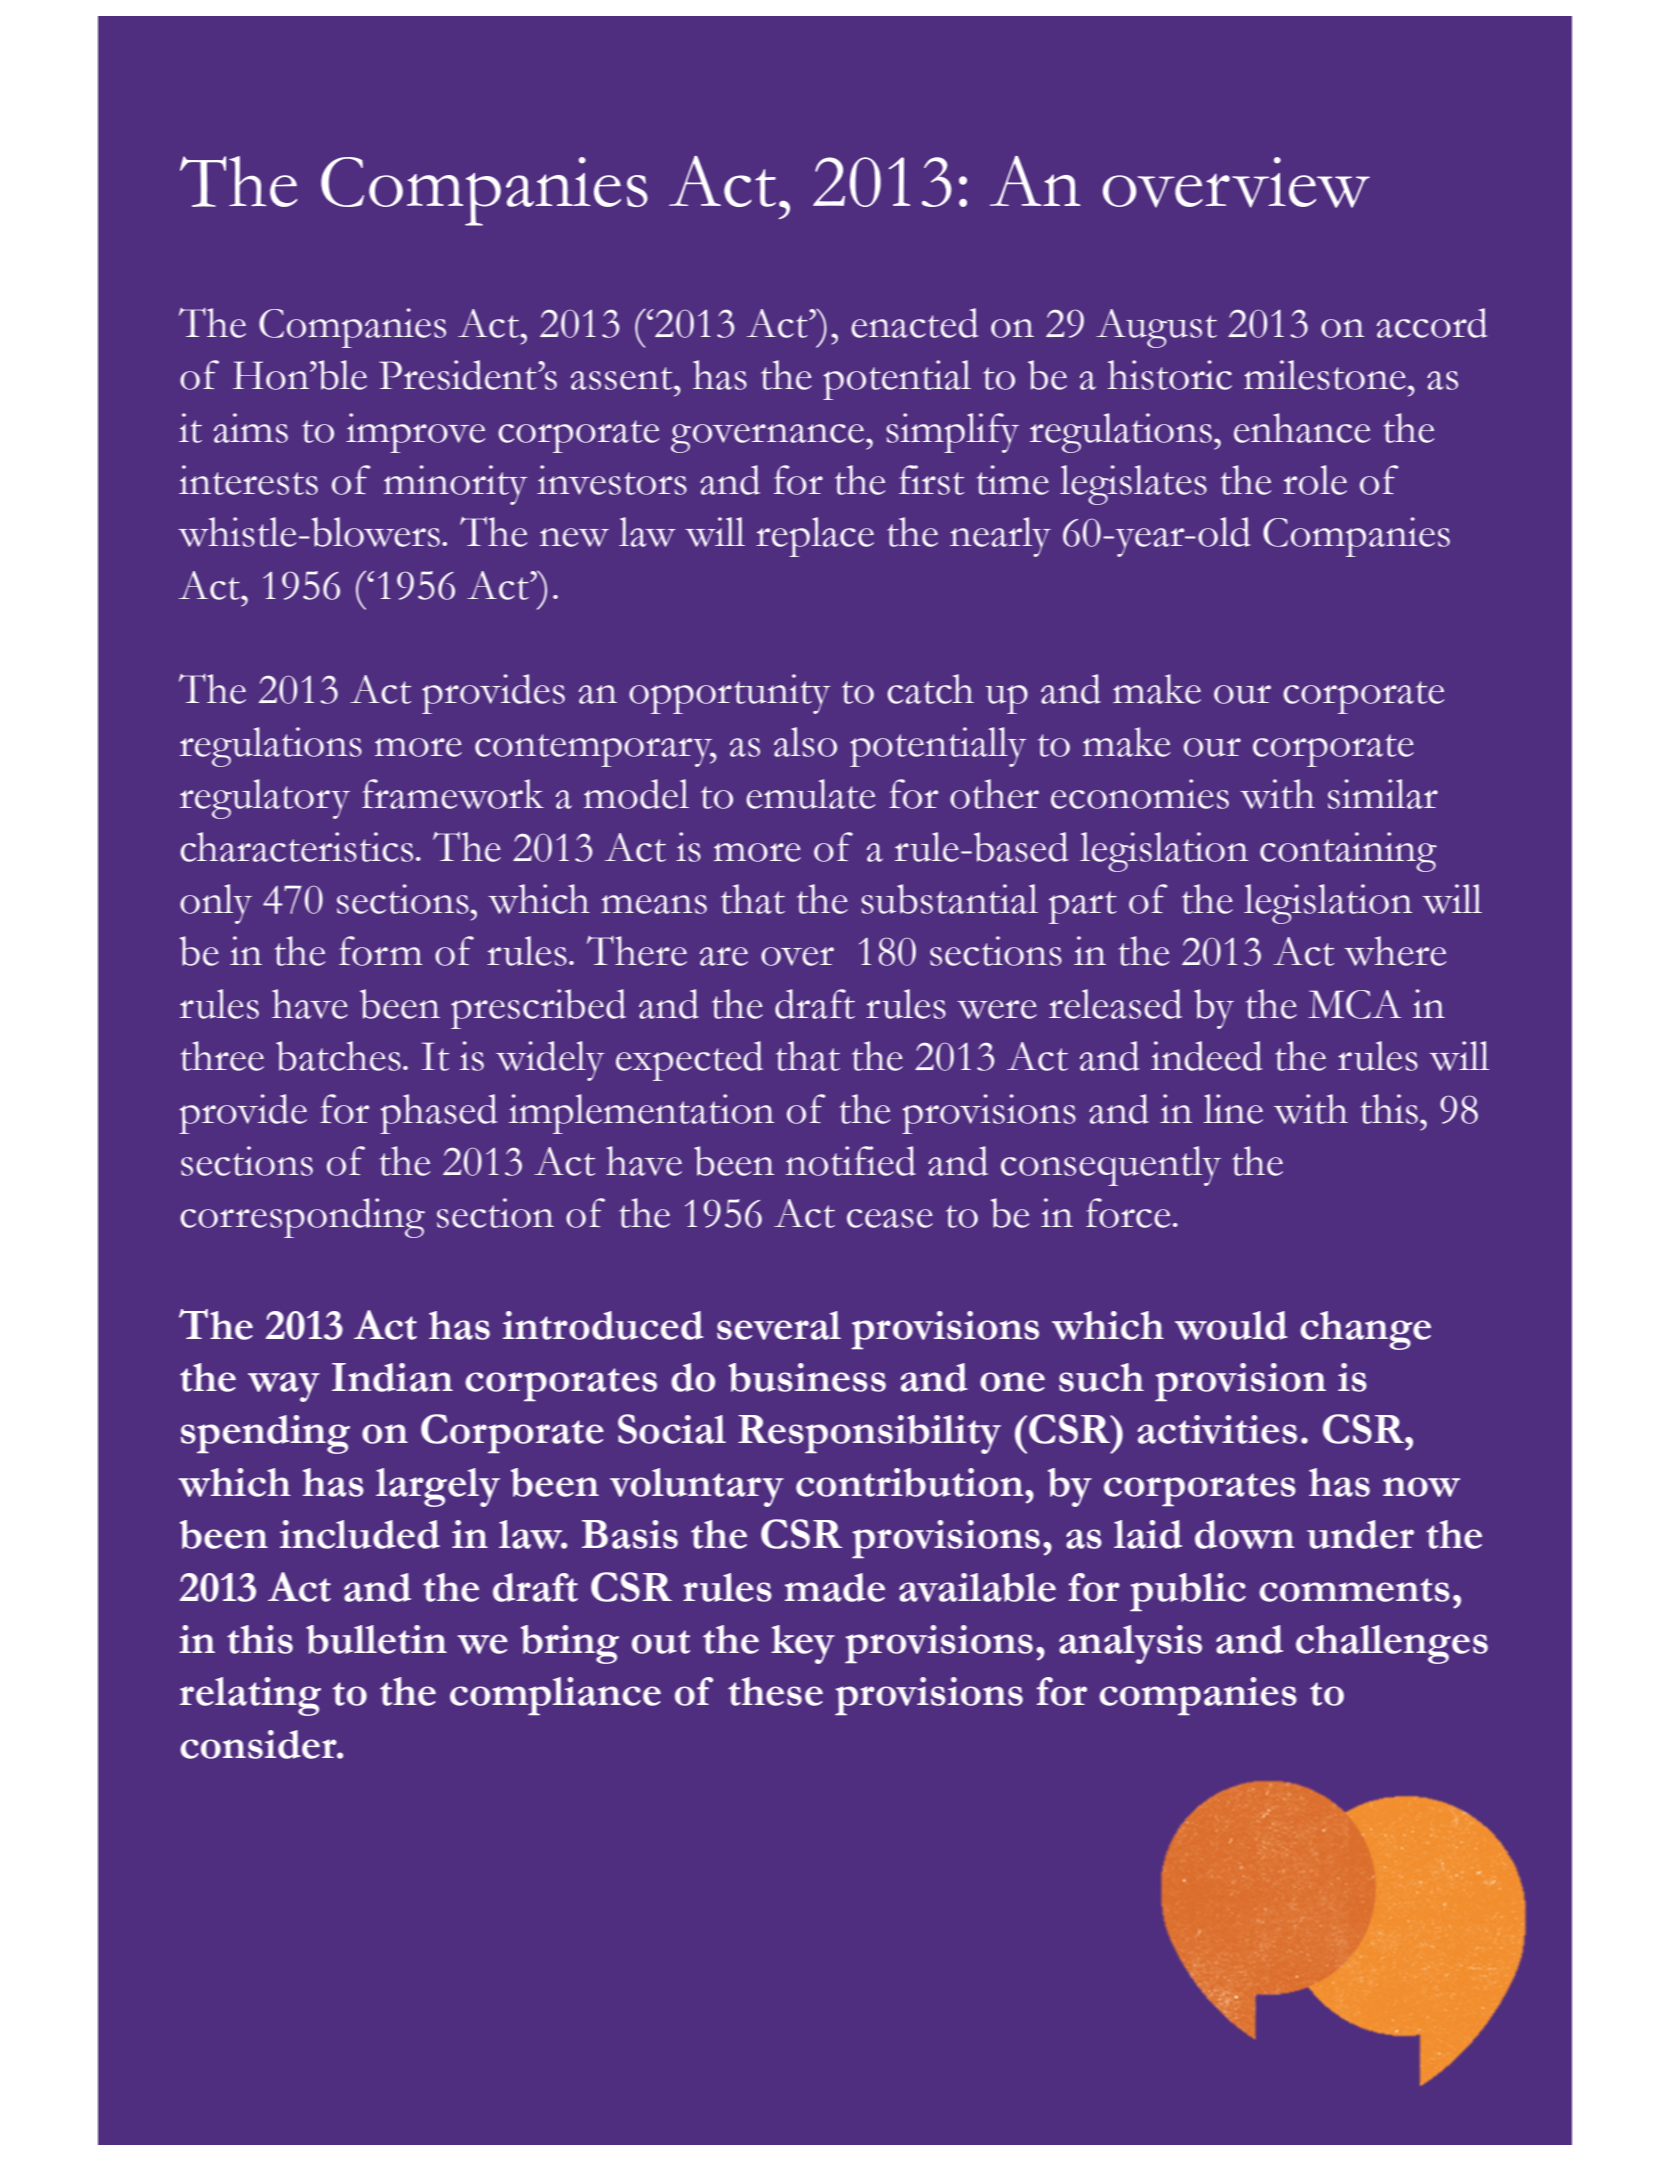 The height and width of the document is (2161, 1670). I want to click on are, so click(724, 956).
